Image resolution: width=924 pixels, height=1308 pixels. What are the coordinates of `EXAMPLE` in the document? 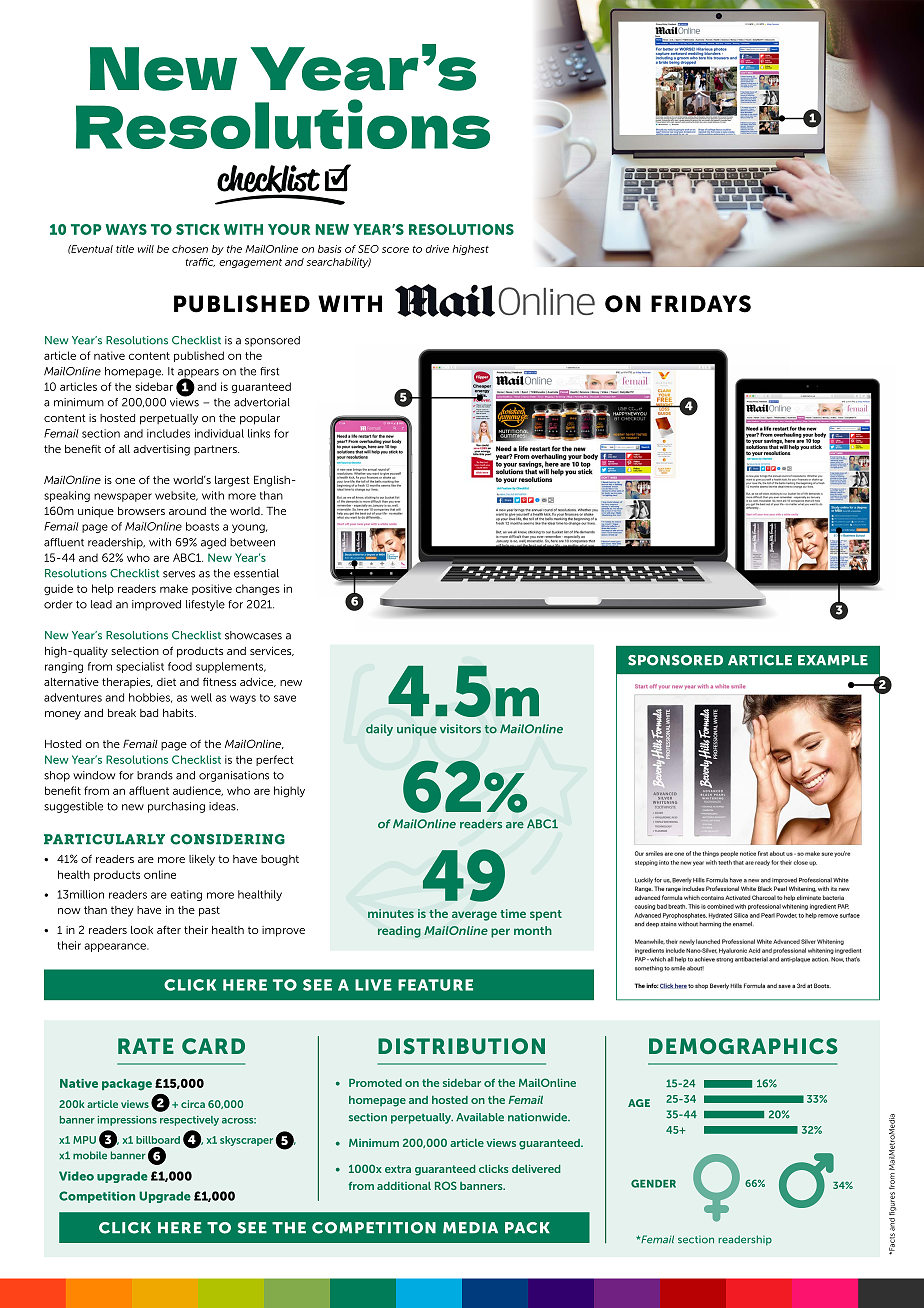 It's located at (833, 660).
